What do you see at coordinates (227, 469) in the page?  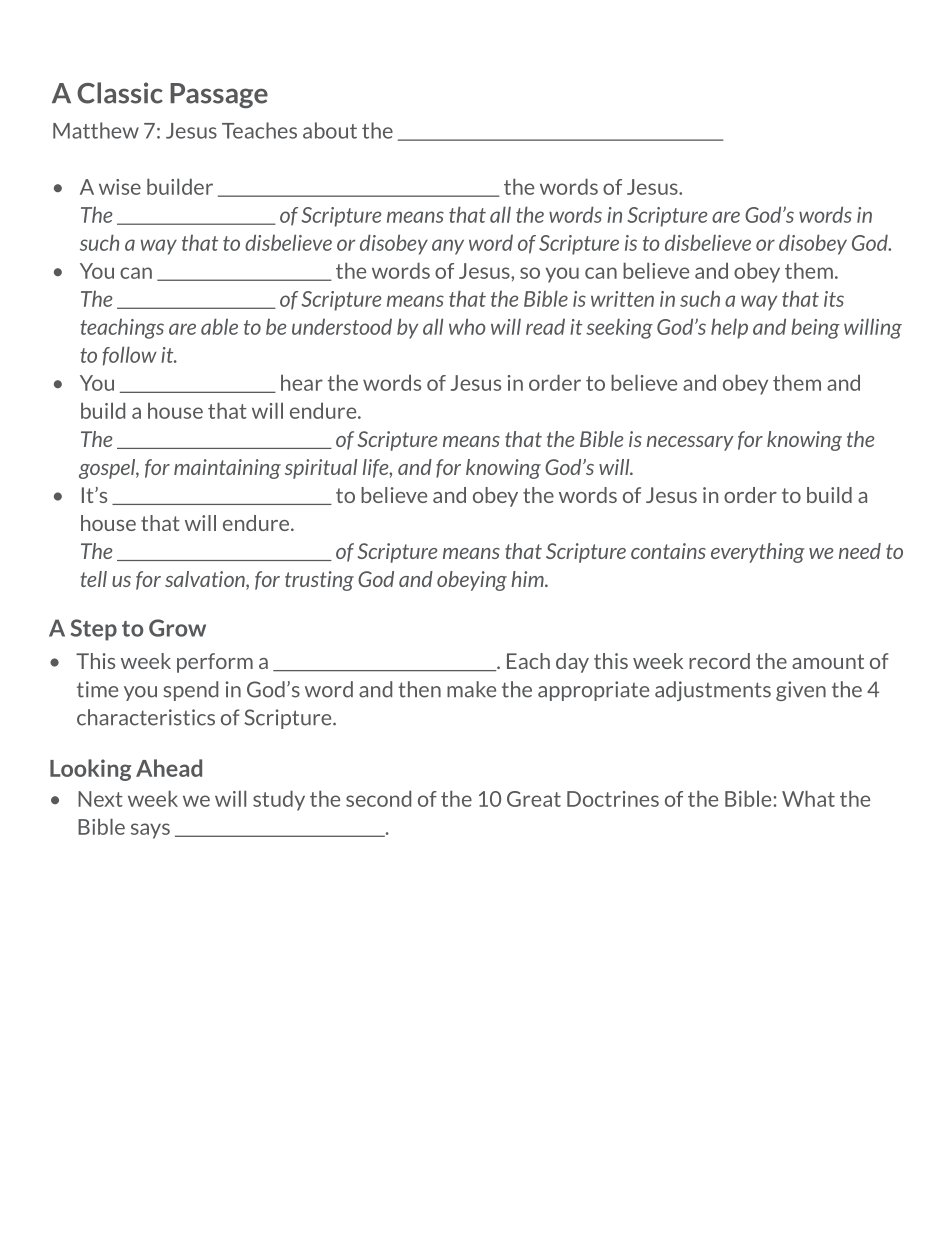 I see `maintaining` at bounding box center [227, 469].
